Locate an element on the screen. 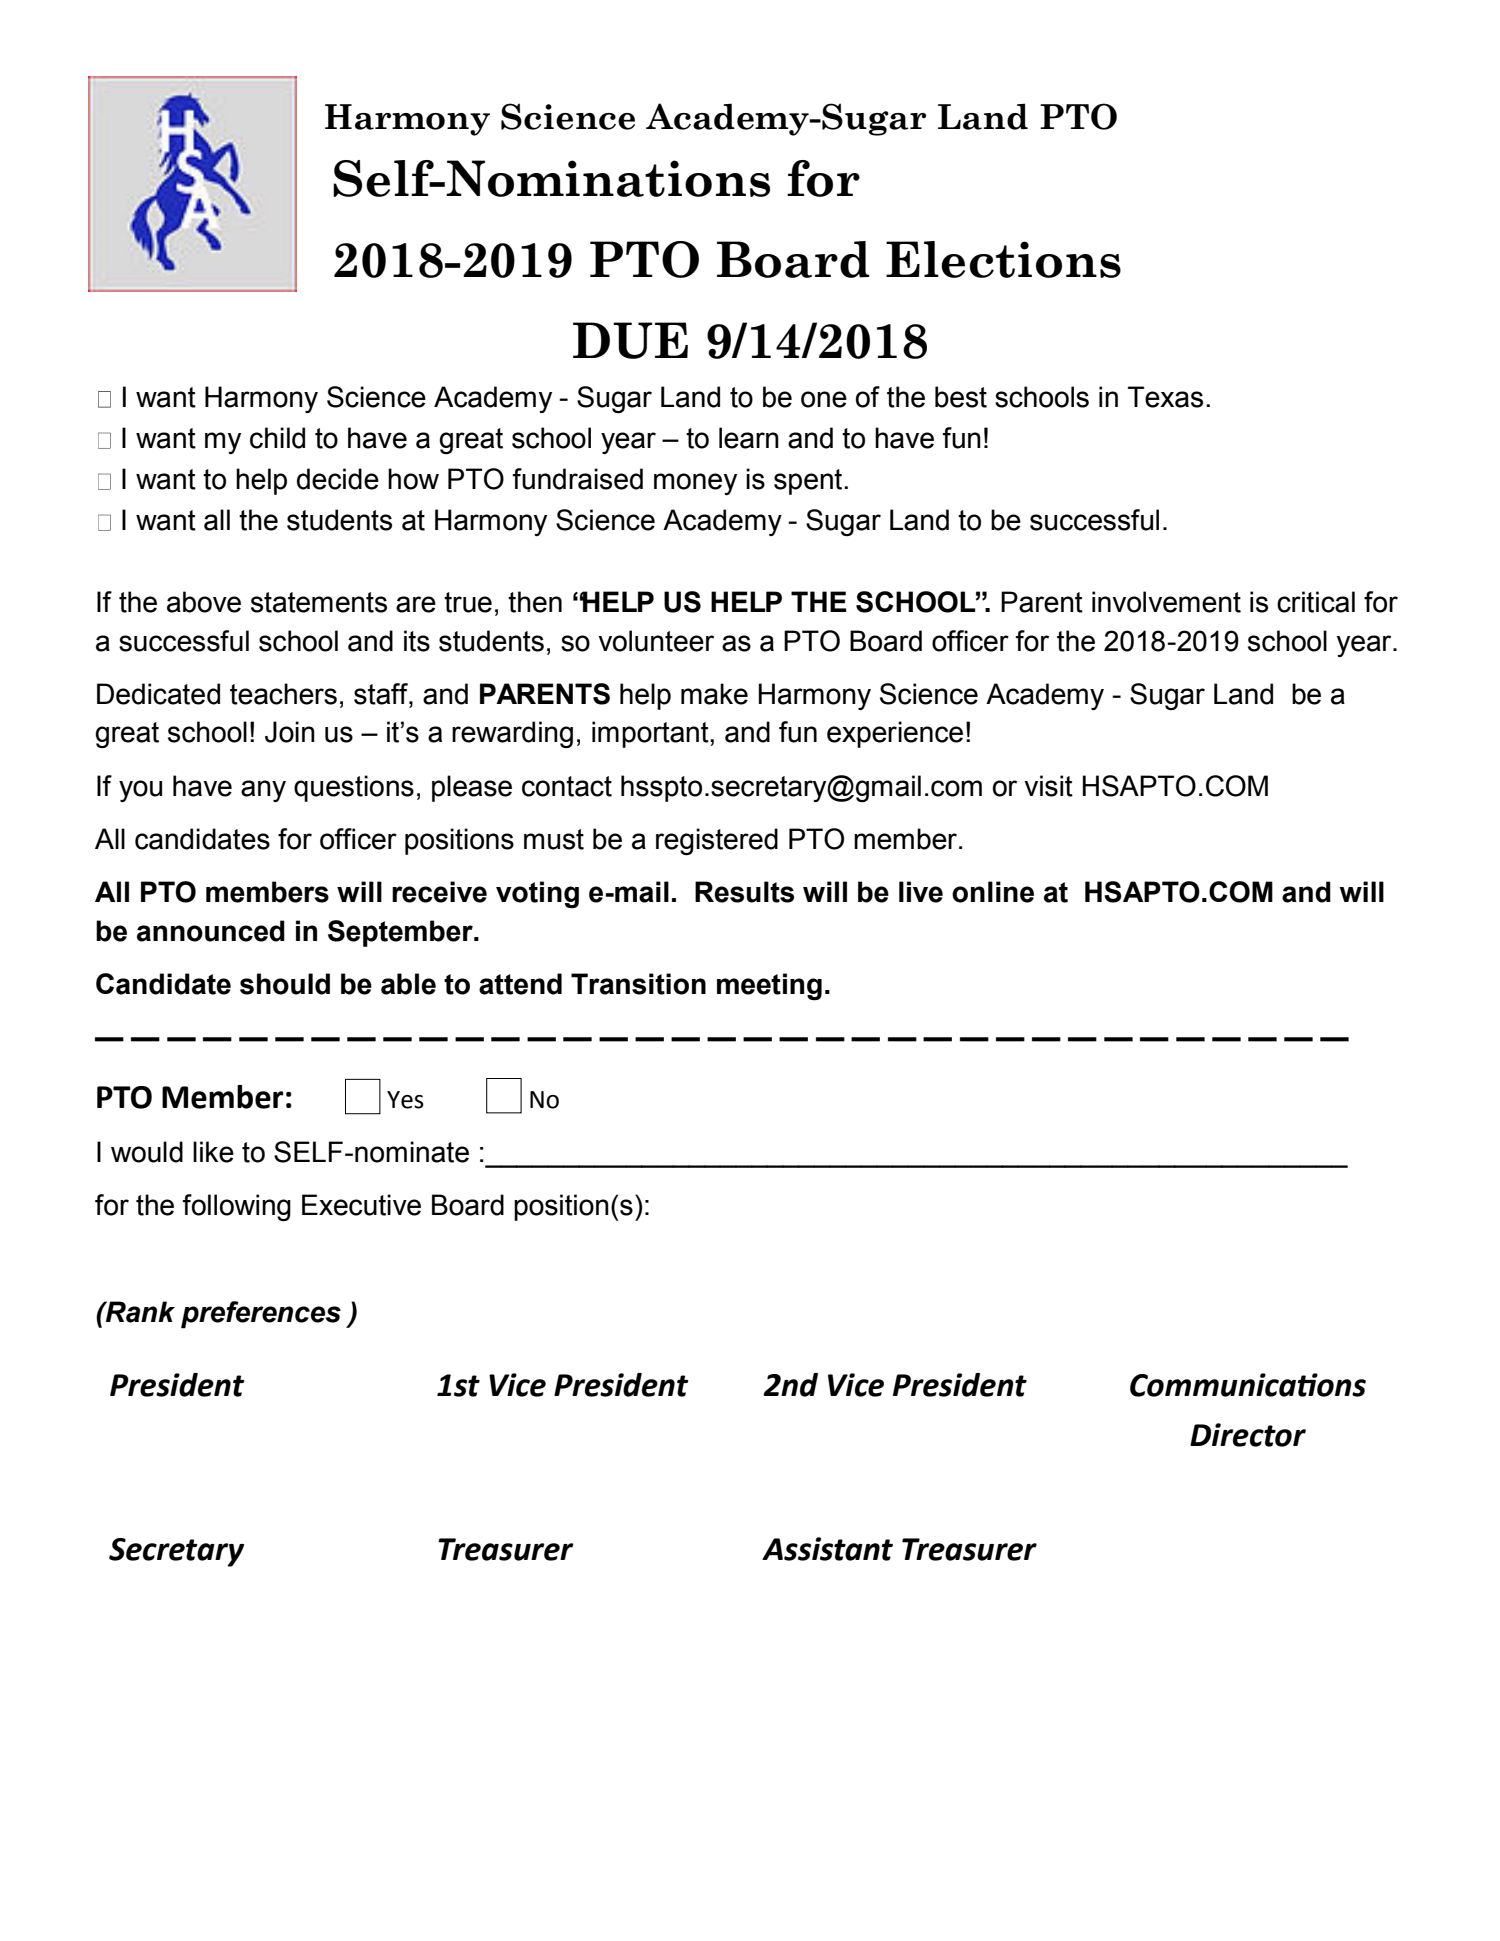  preferences is located at coordinates (261, 1315).
